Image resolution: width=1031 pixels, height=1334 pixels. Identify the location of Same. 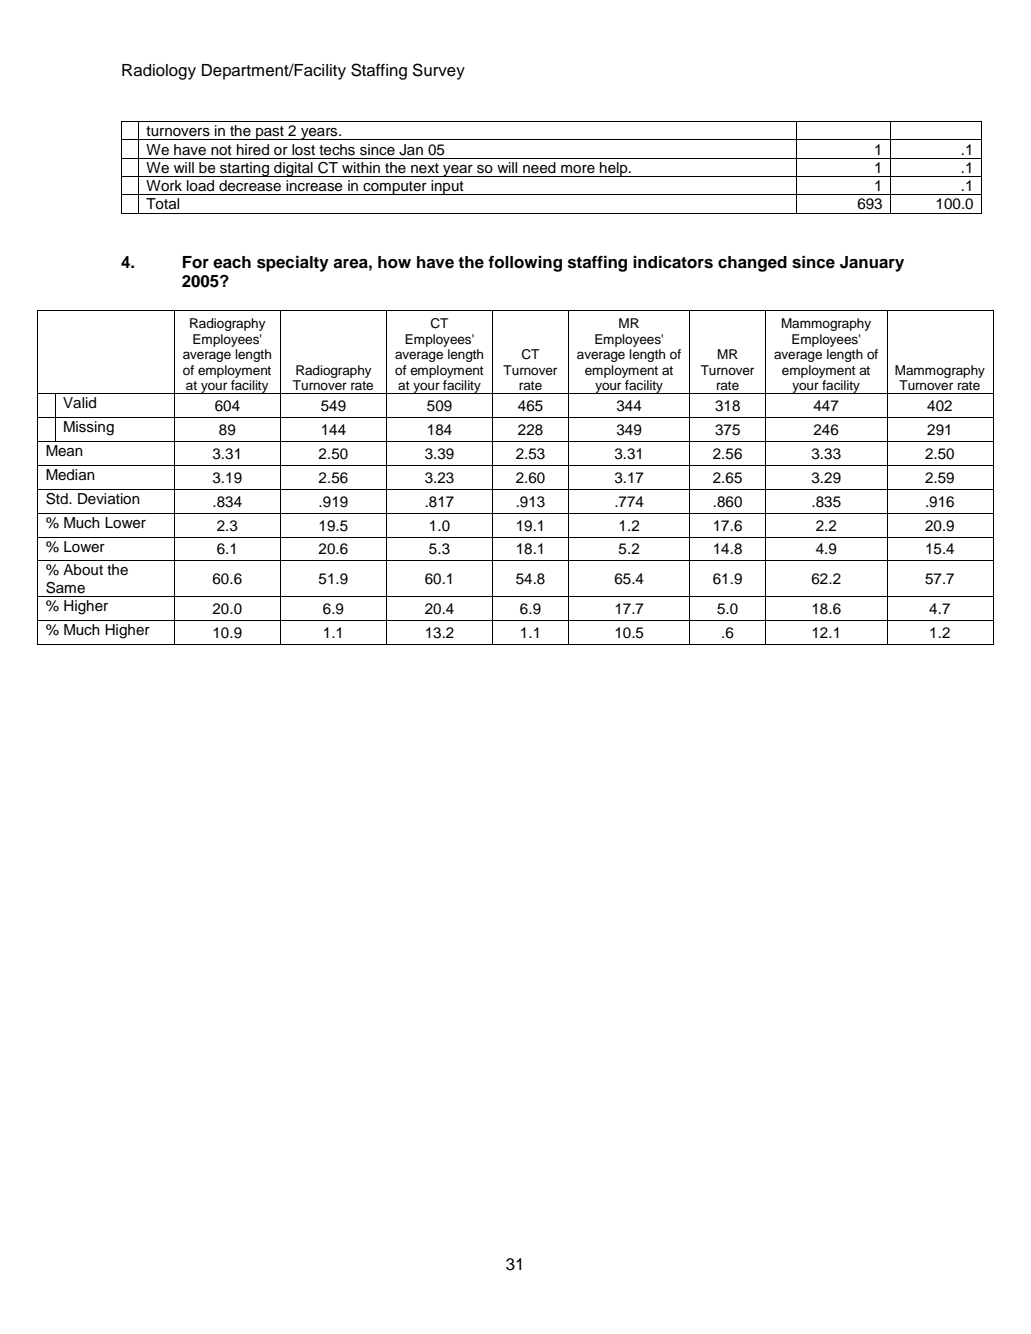
(65, 588).
